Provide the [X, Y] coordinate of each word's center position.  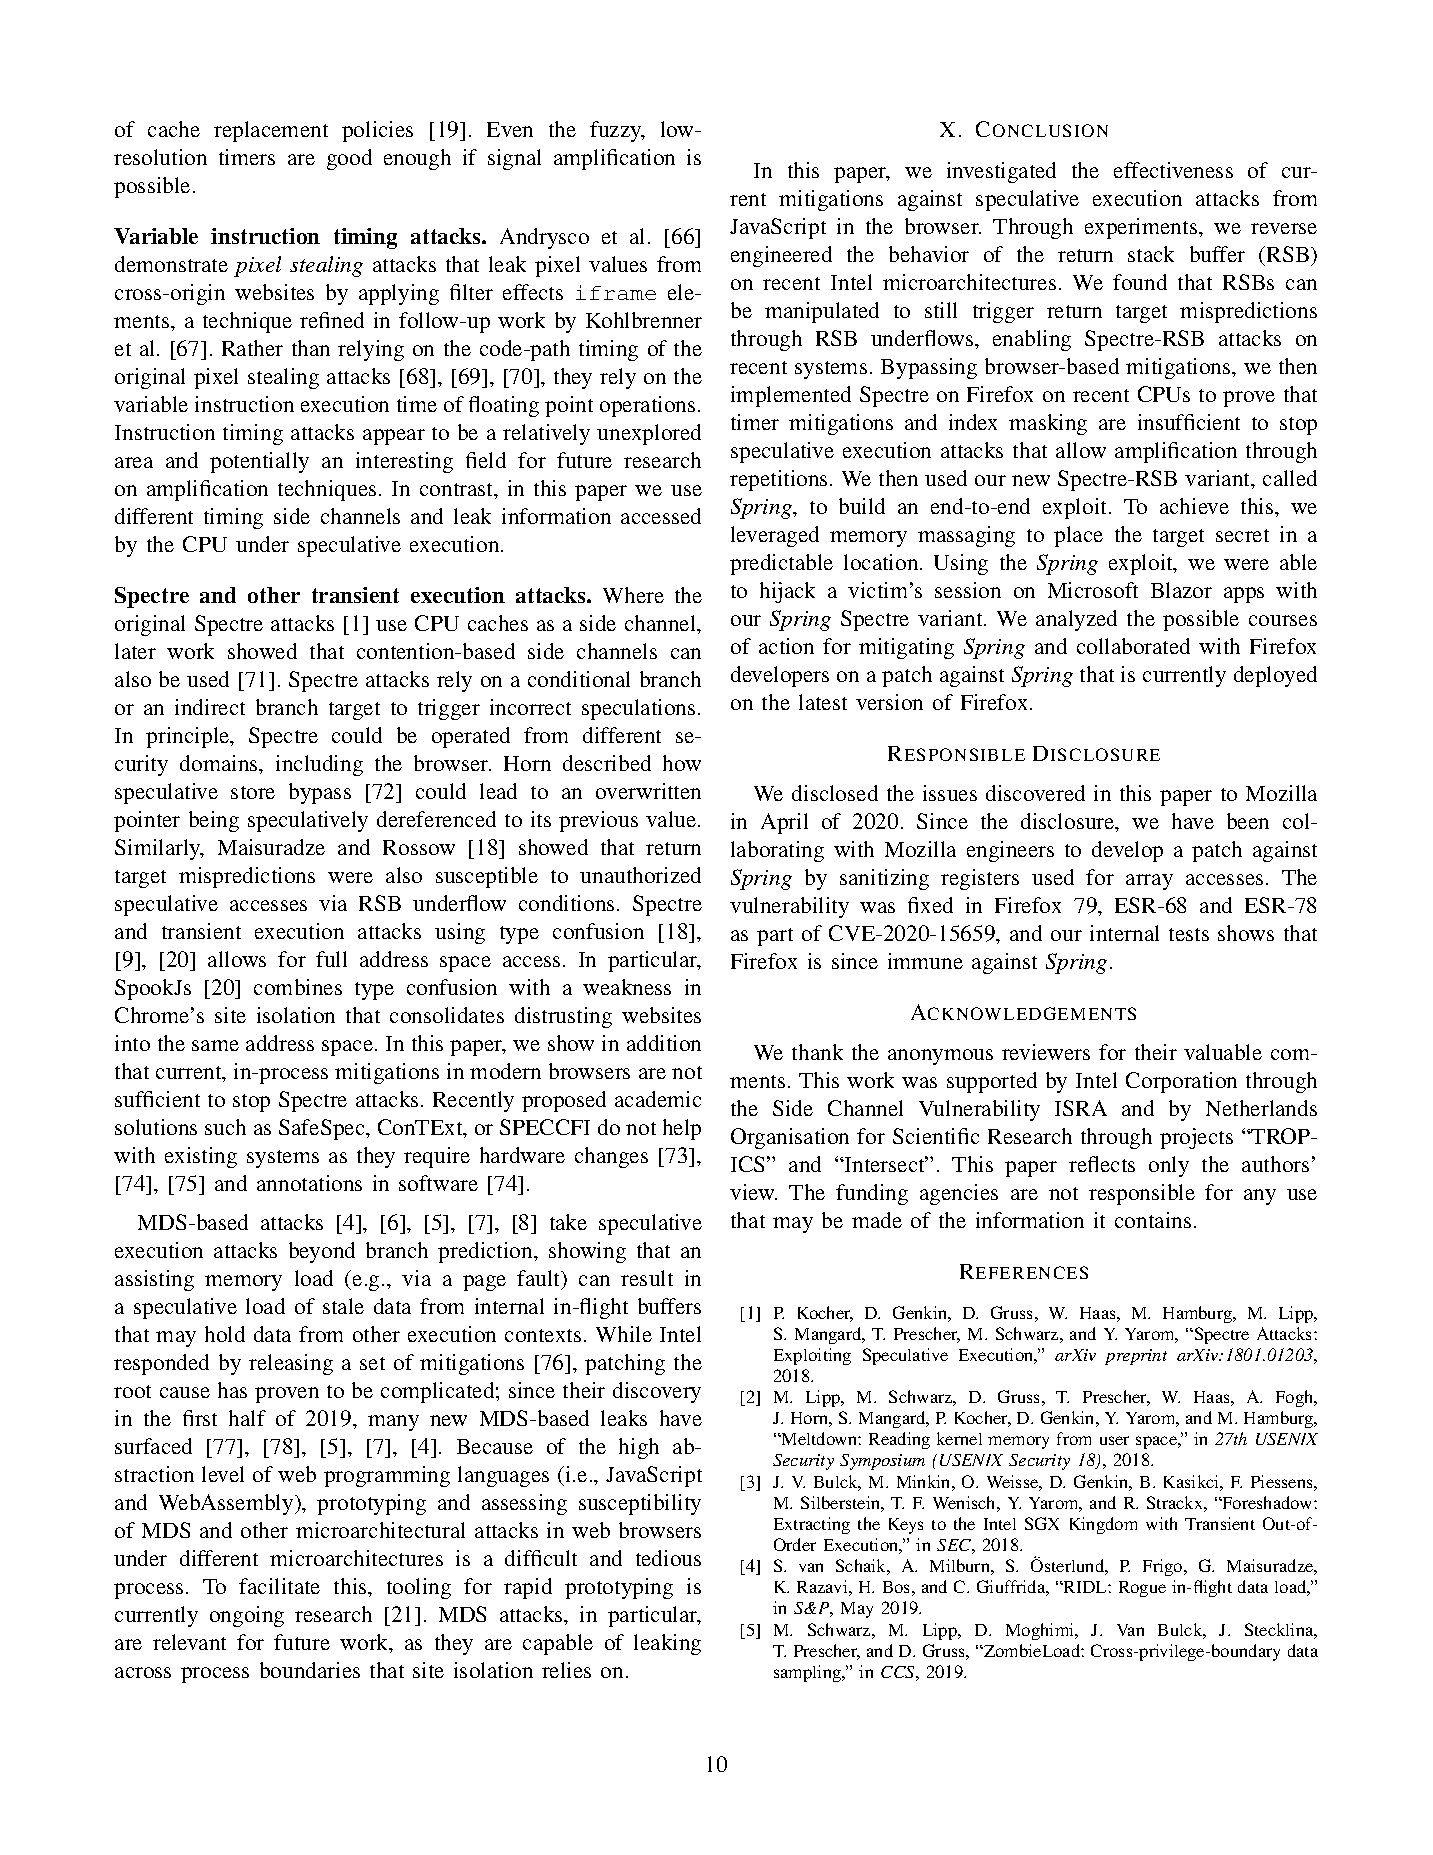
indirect [210, 707]
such [225, 1127]
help [682, 1129]
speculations [638, 709]
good [349, 159]
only [1169, 1166]
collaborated [1133, 646]
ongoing [247, 1616]
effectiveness [1173, 170]
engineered [781, 256]
